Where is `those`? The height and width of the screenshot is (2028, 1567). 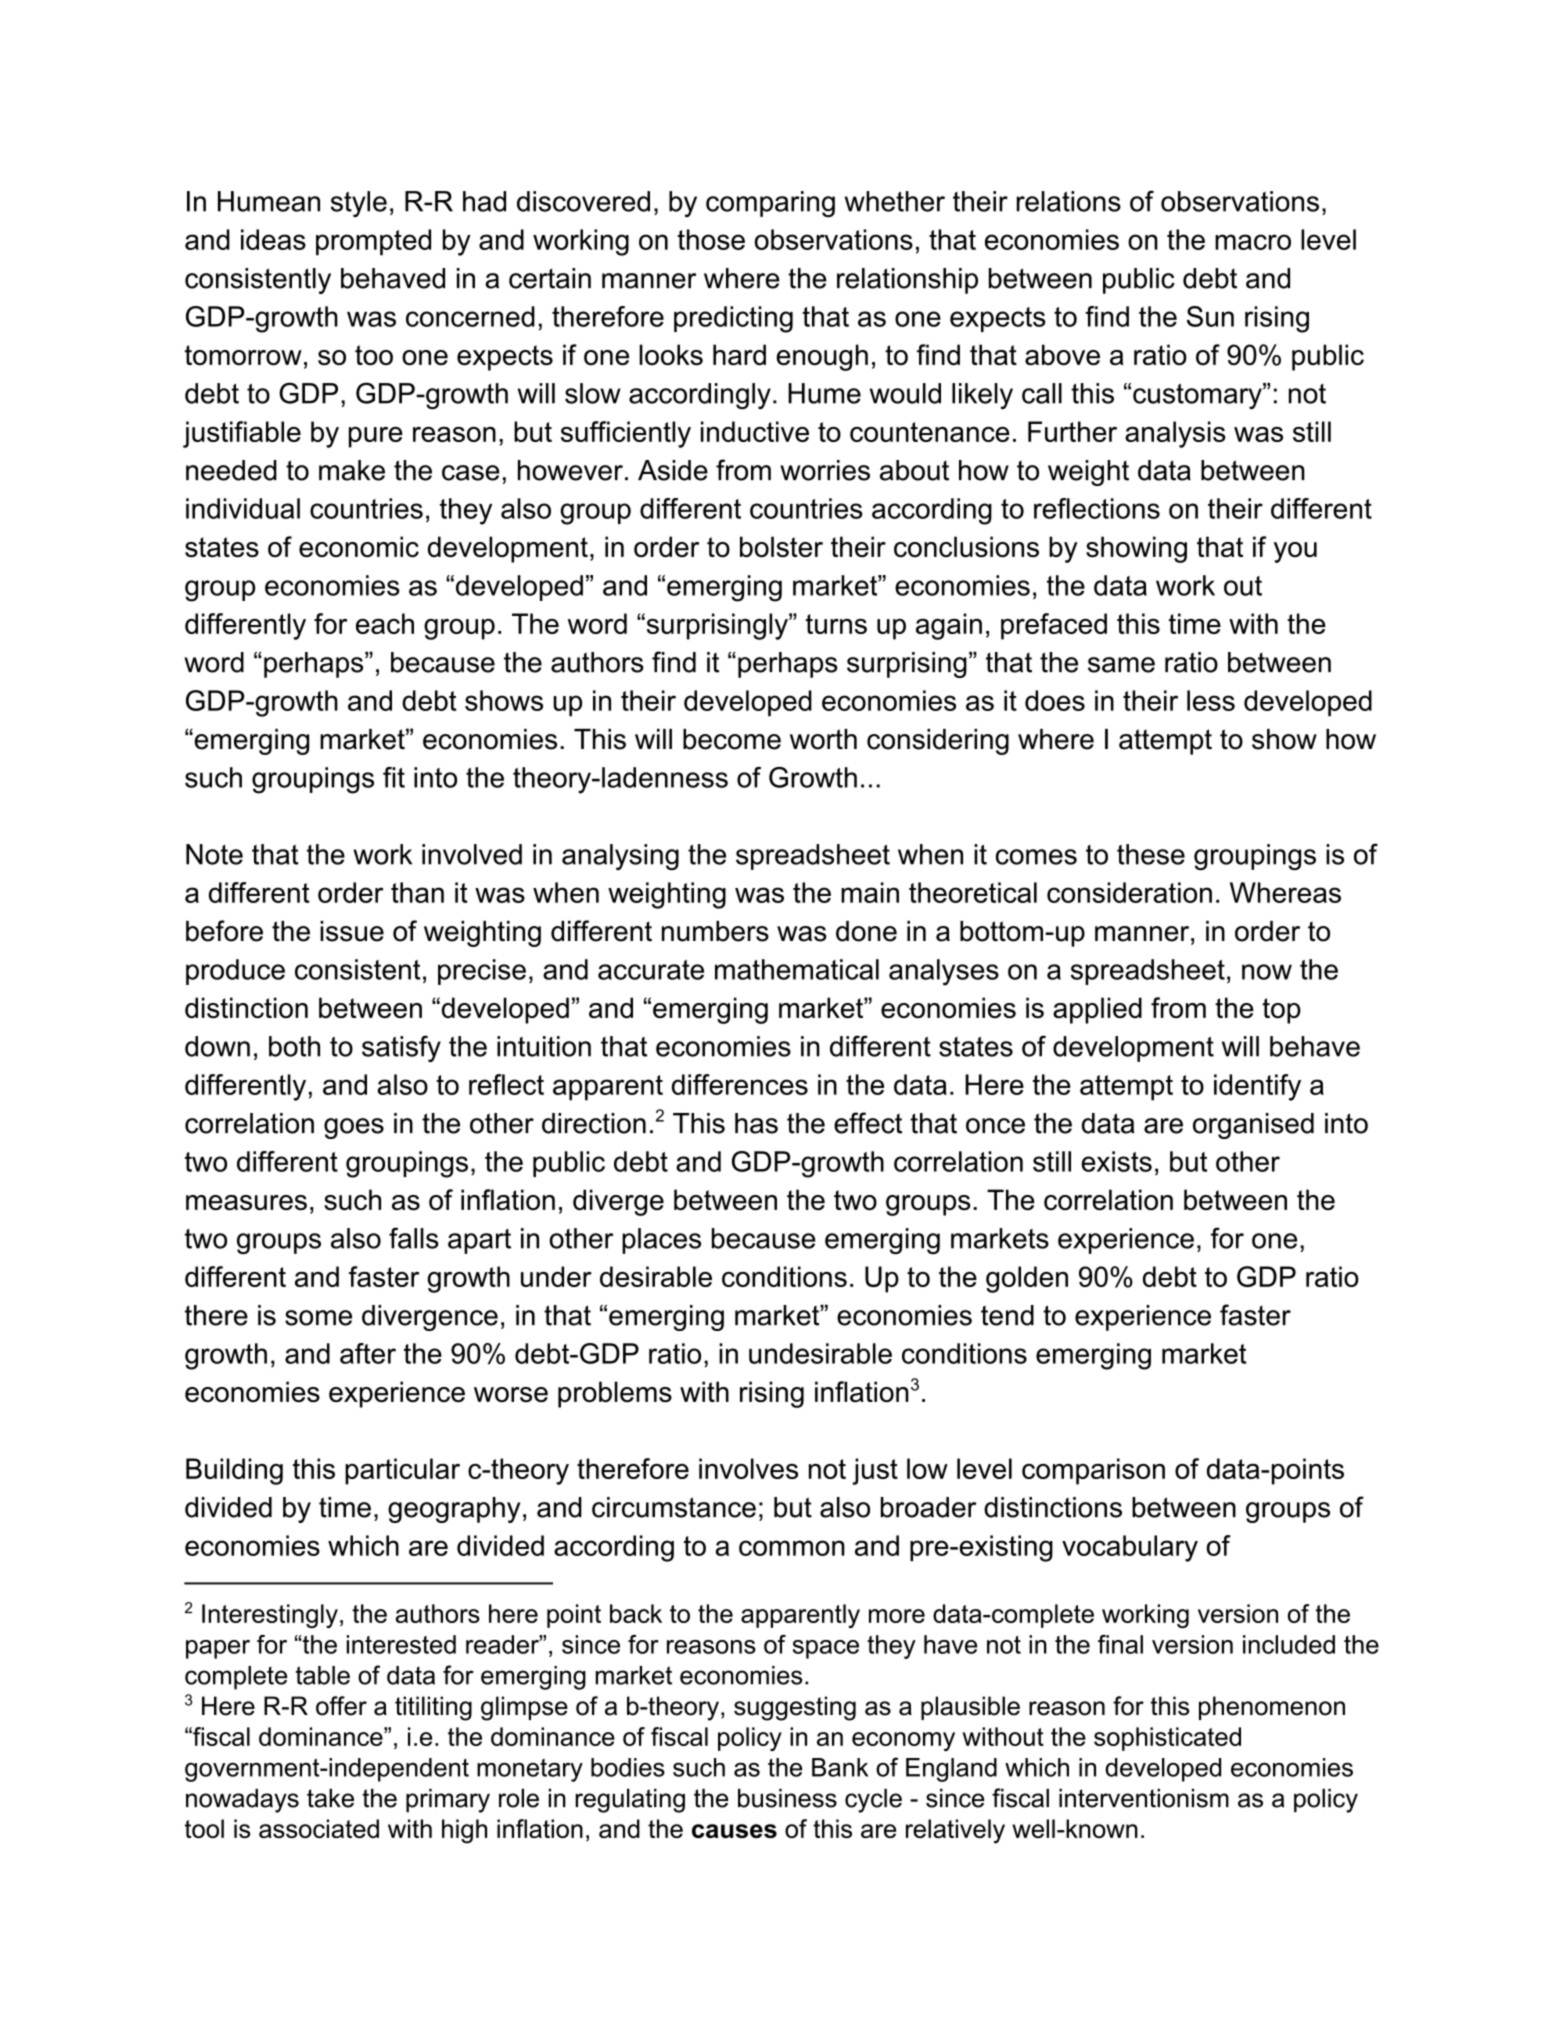
those is located at coordinates (711, 239).
